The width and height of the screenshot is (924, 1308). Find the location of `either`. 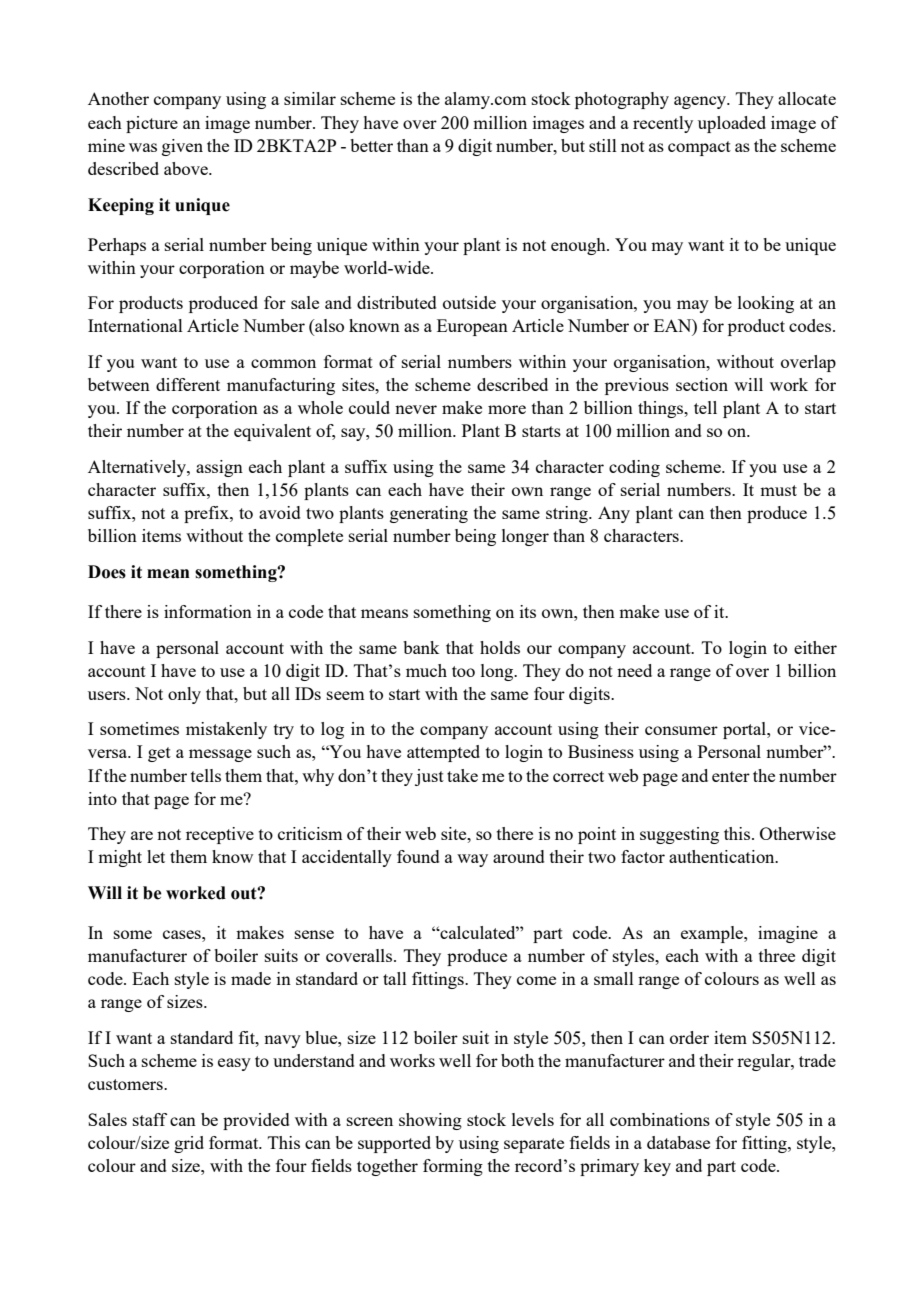

either is located at coordinates (815, 647).
